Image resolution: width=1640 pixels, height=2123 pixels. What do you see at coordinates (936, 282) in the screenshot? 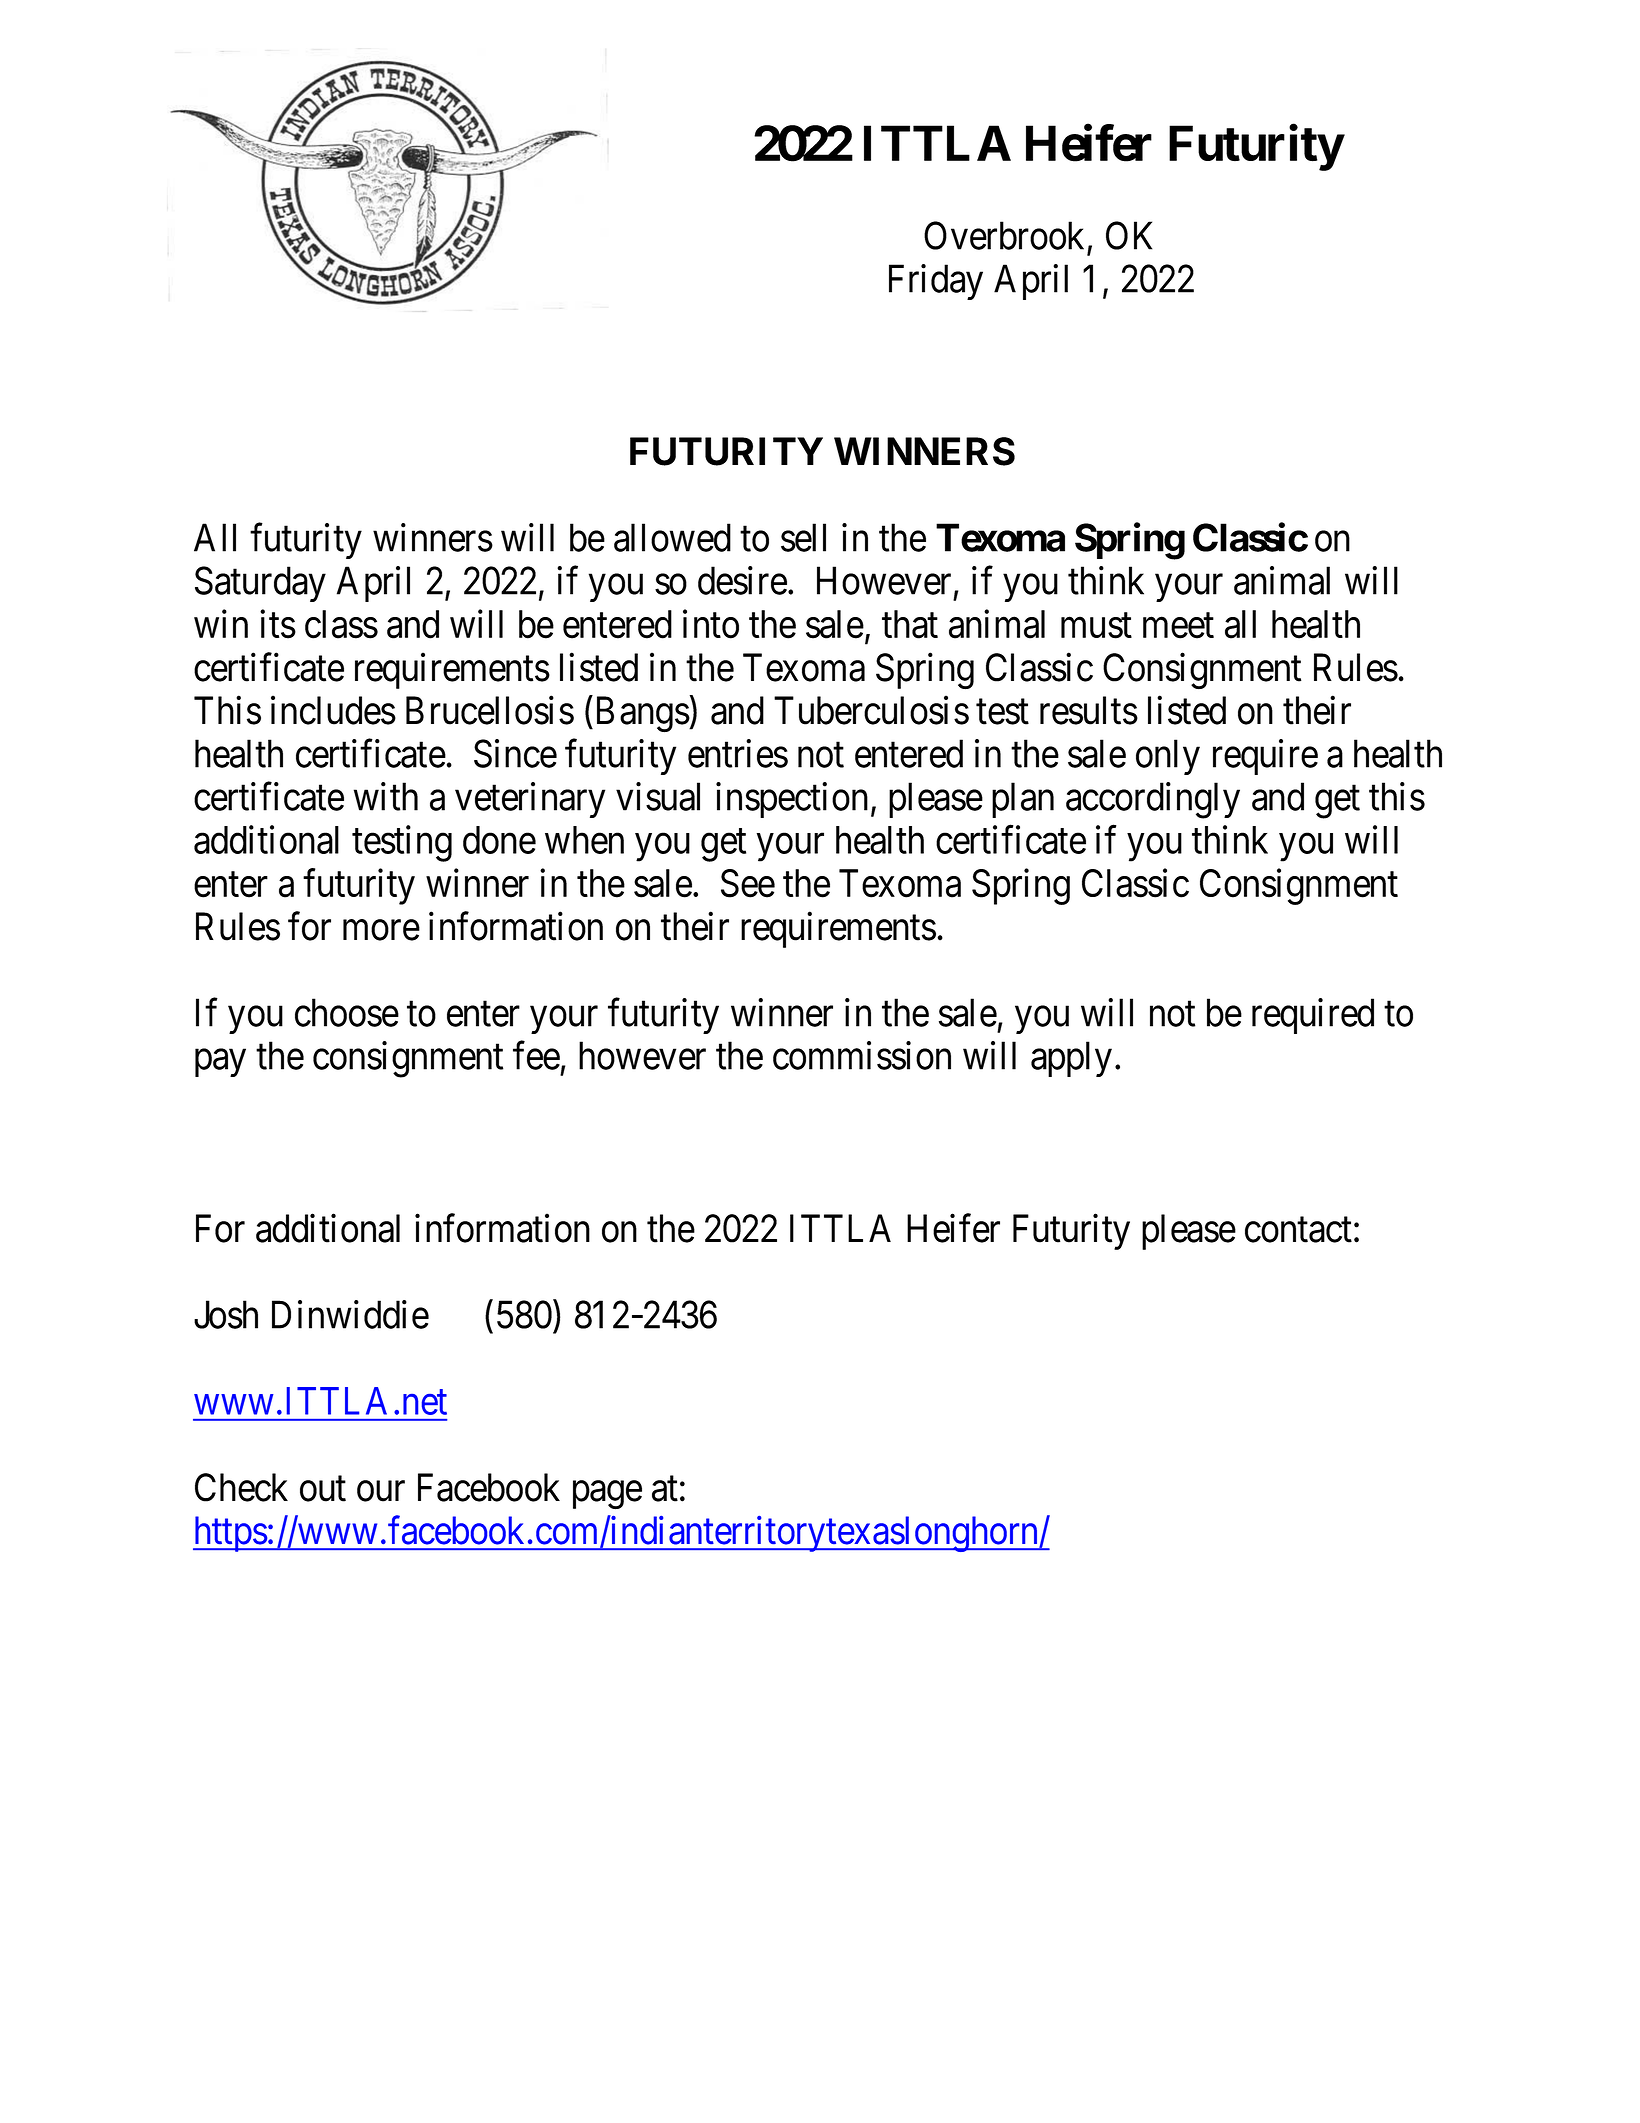
I see `Friday` at bounding box center [936, 282].
